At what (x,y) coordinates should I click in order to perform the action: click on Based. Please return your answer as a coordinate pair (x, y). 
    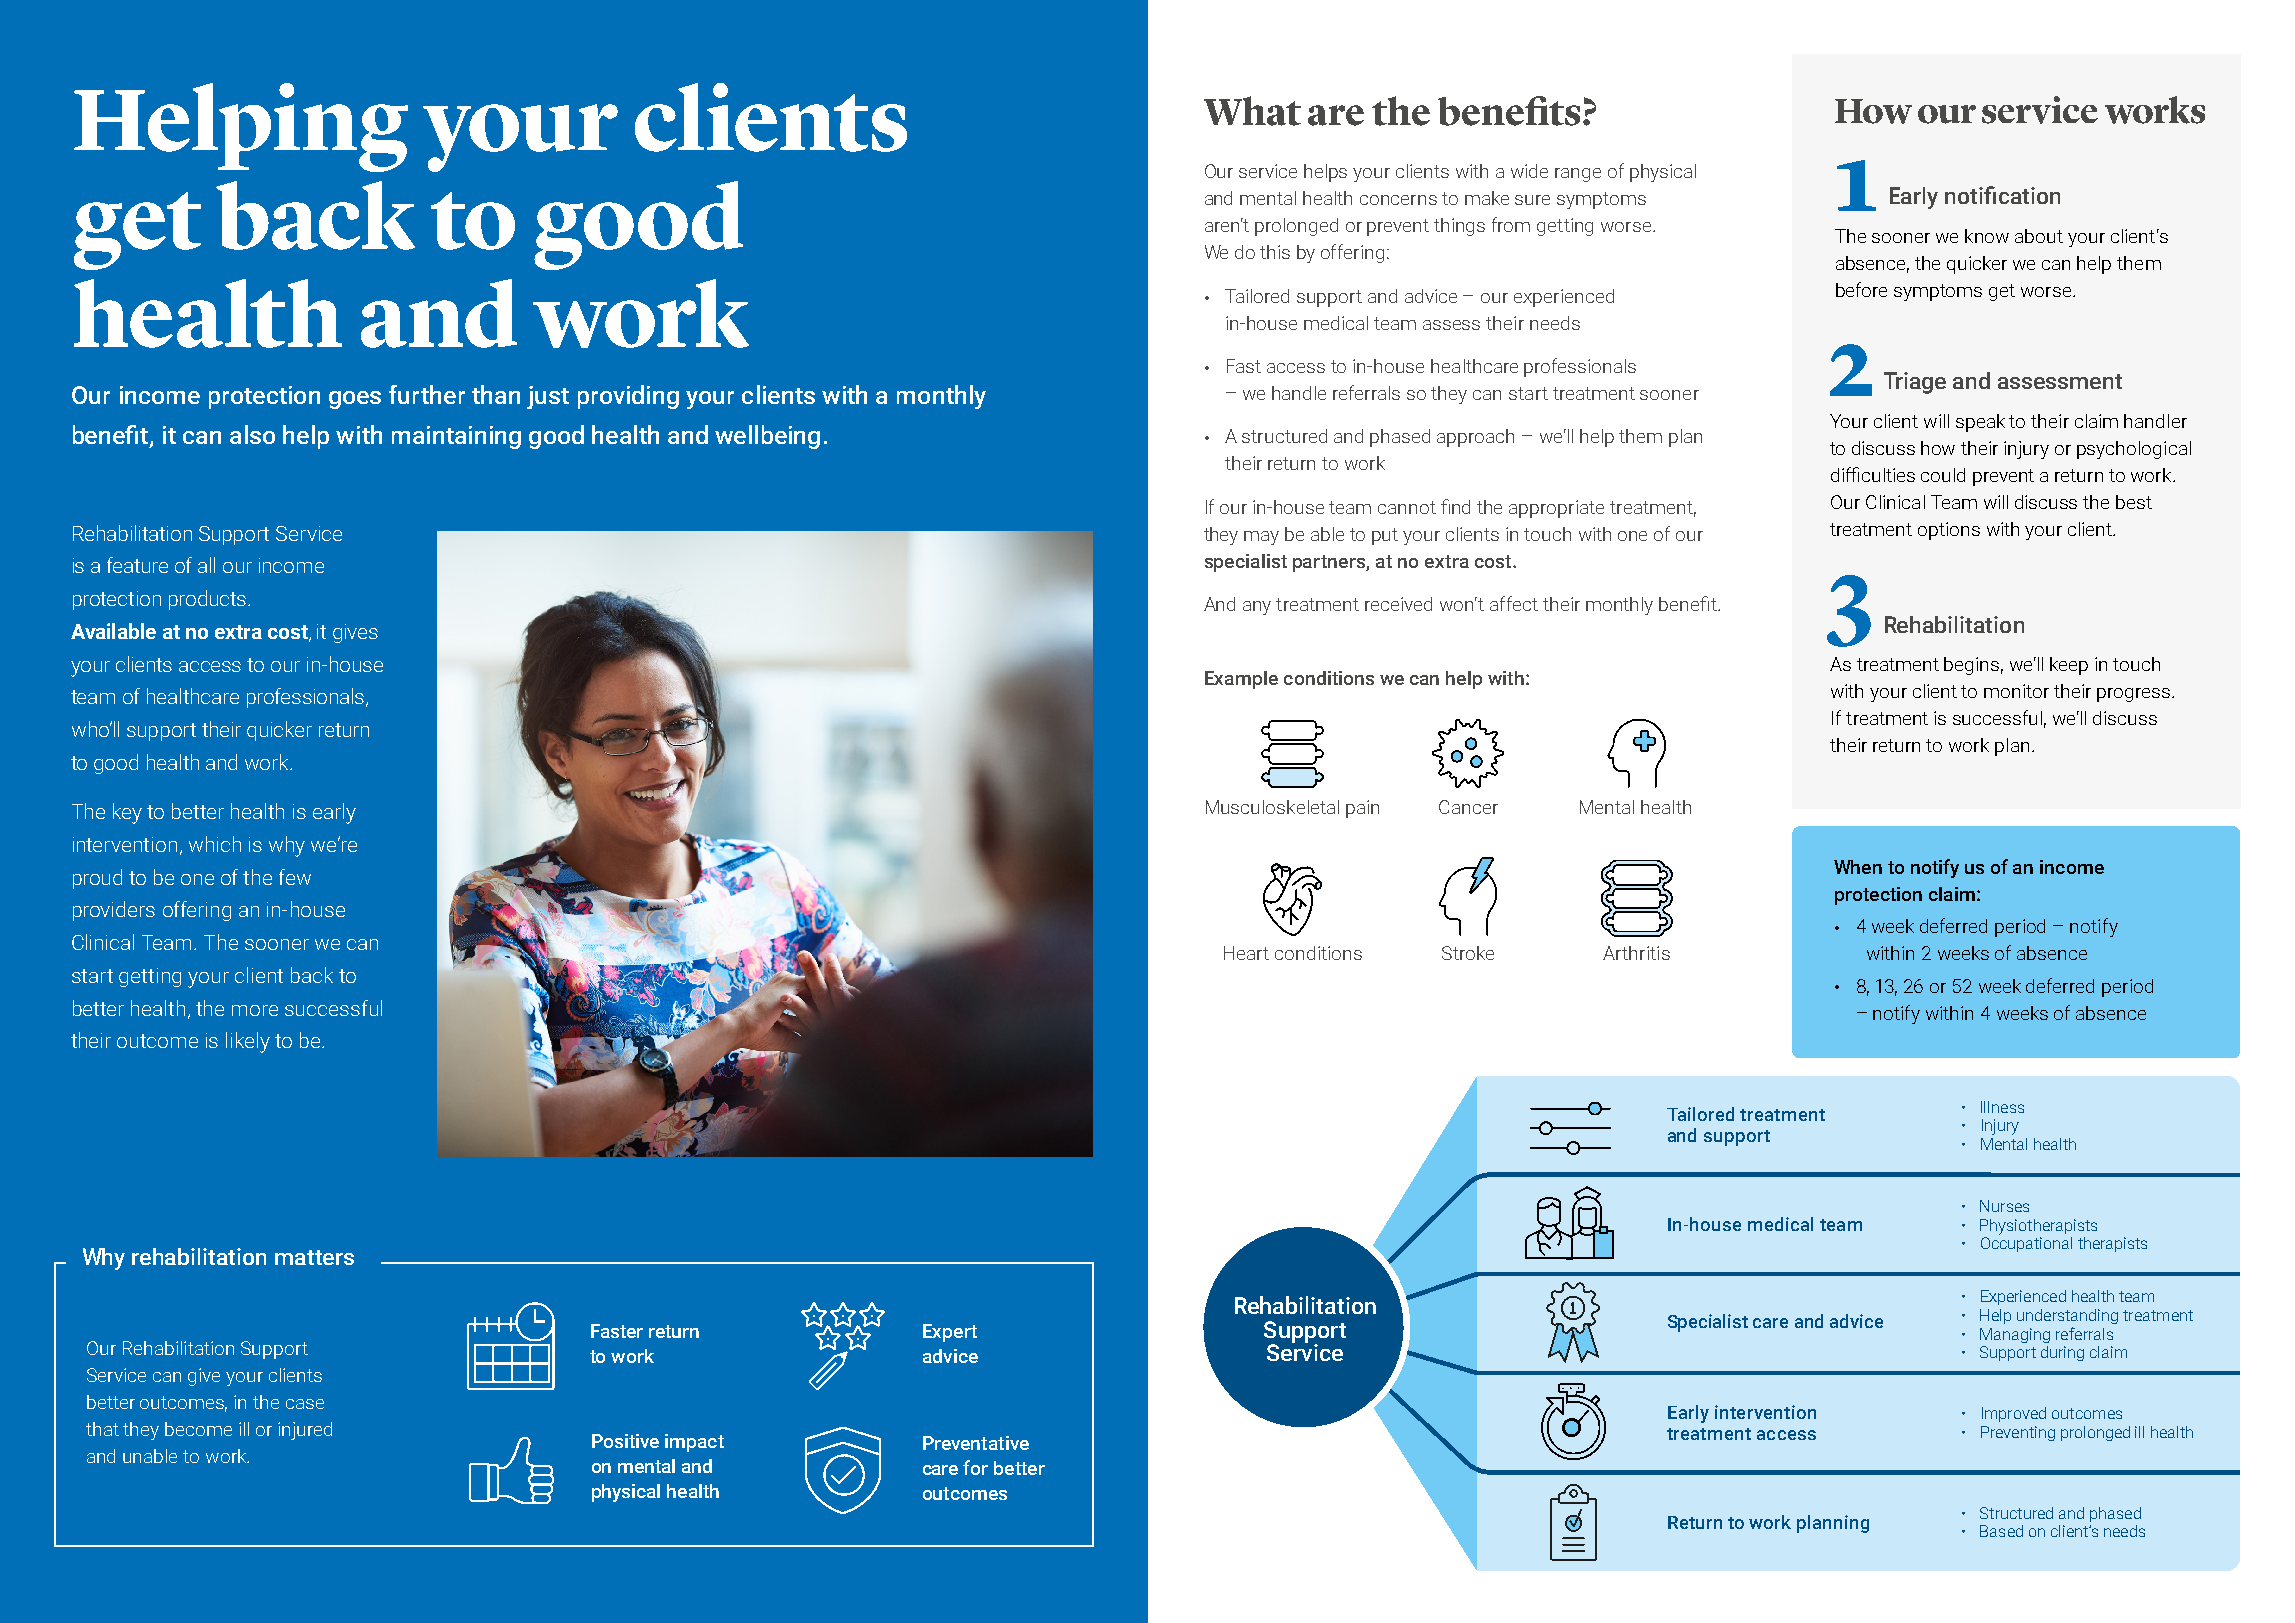
    Looking at the image, I should click on (2001, 1531).
